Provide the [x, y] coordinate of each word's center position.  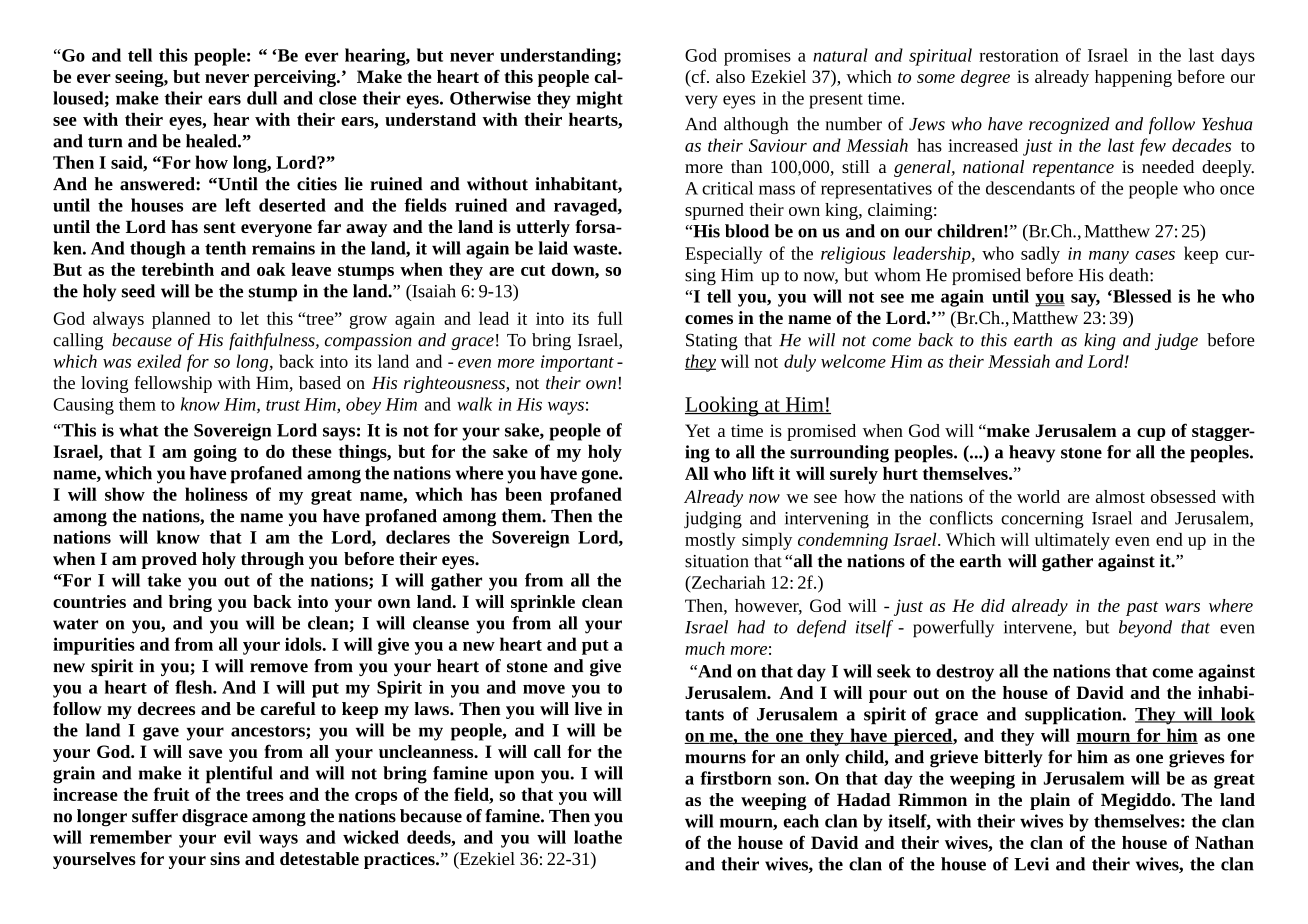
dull [262, 98]
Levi [1031, 864]
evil [237, 837]
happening [1133, 78]
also [730, 76]
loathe [598, 837]
